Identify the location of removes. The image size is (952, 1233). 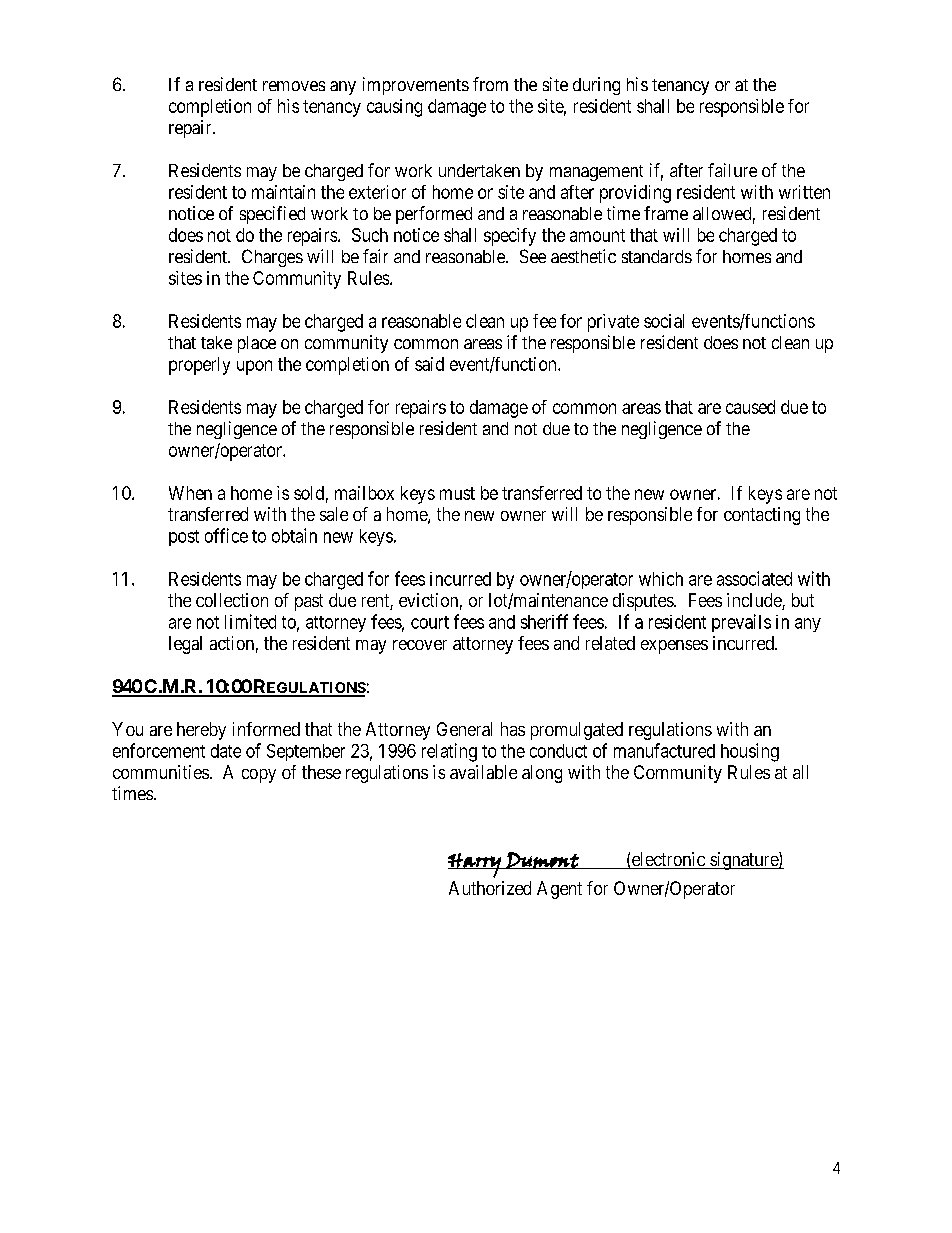
(294, 86).
